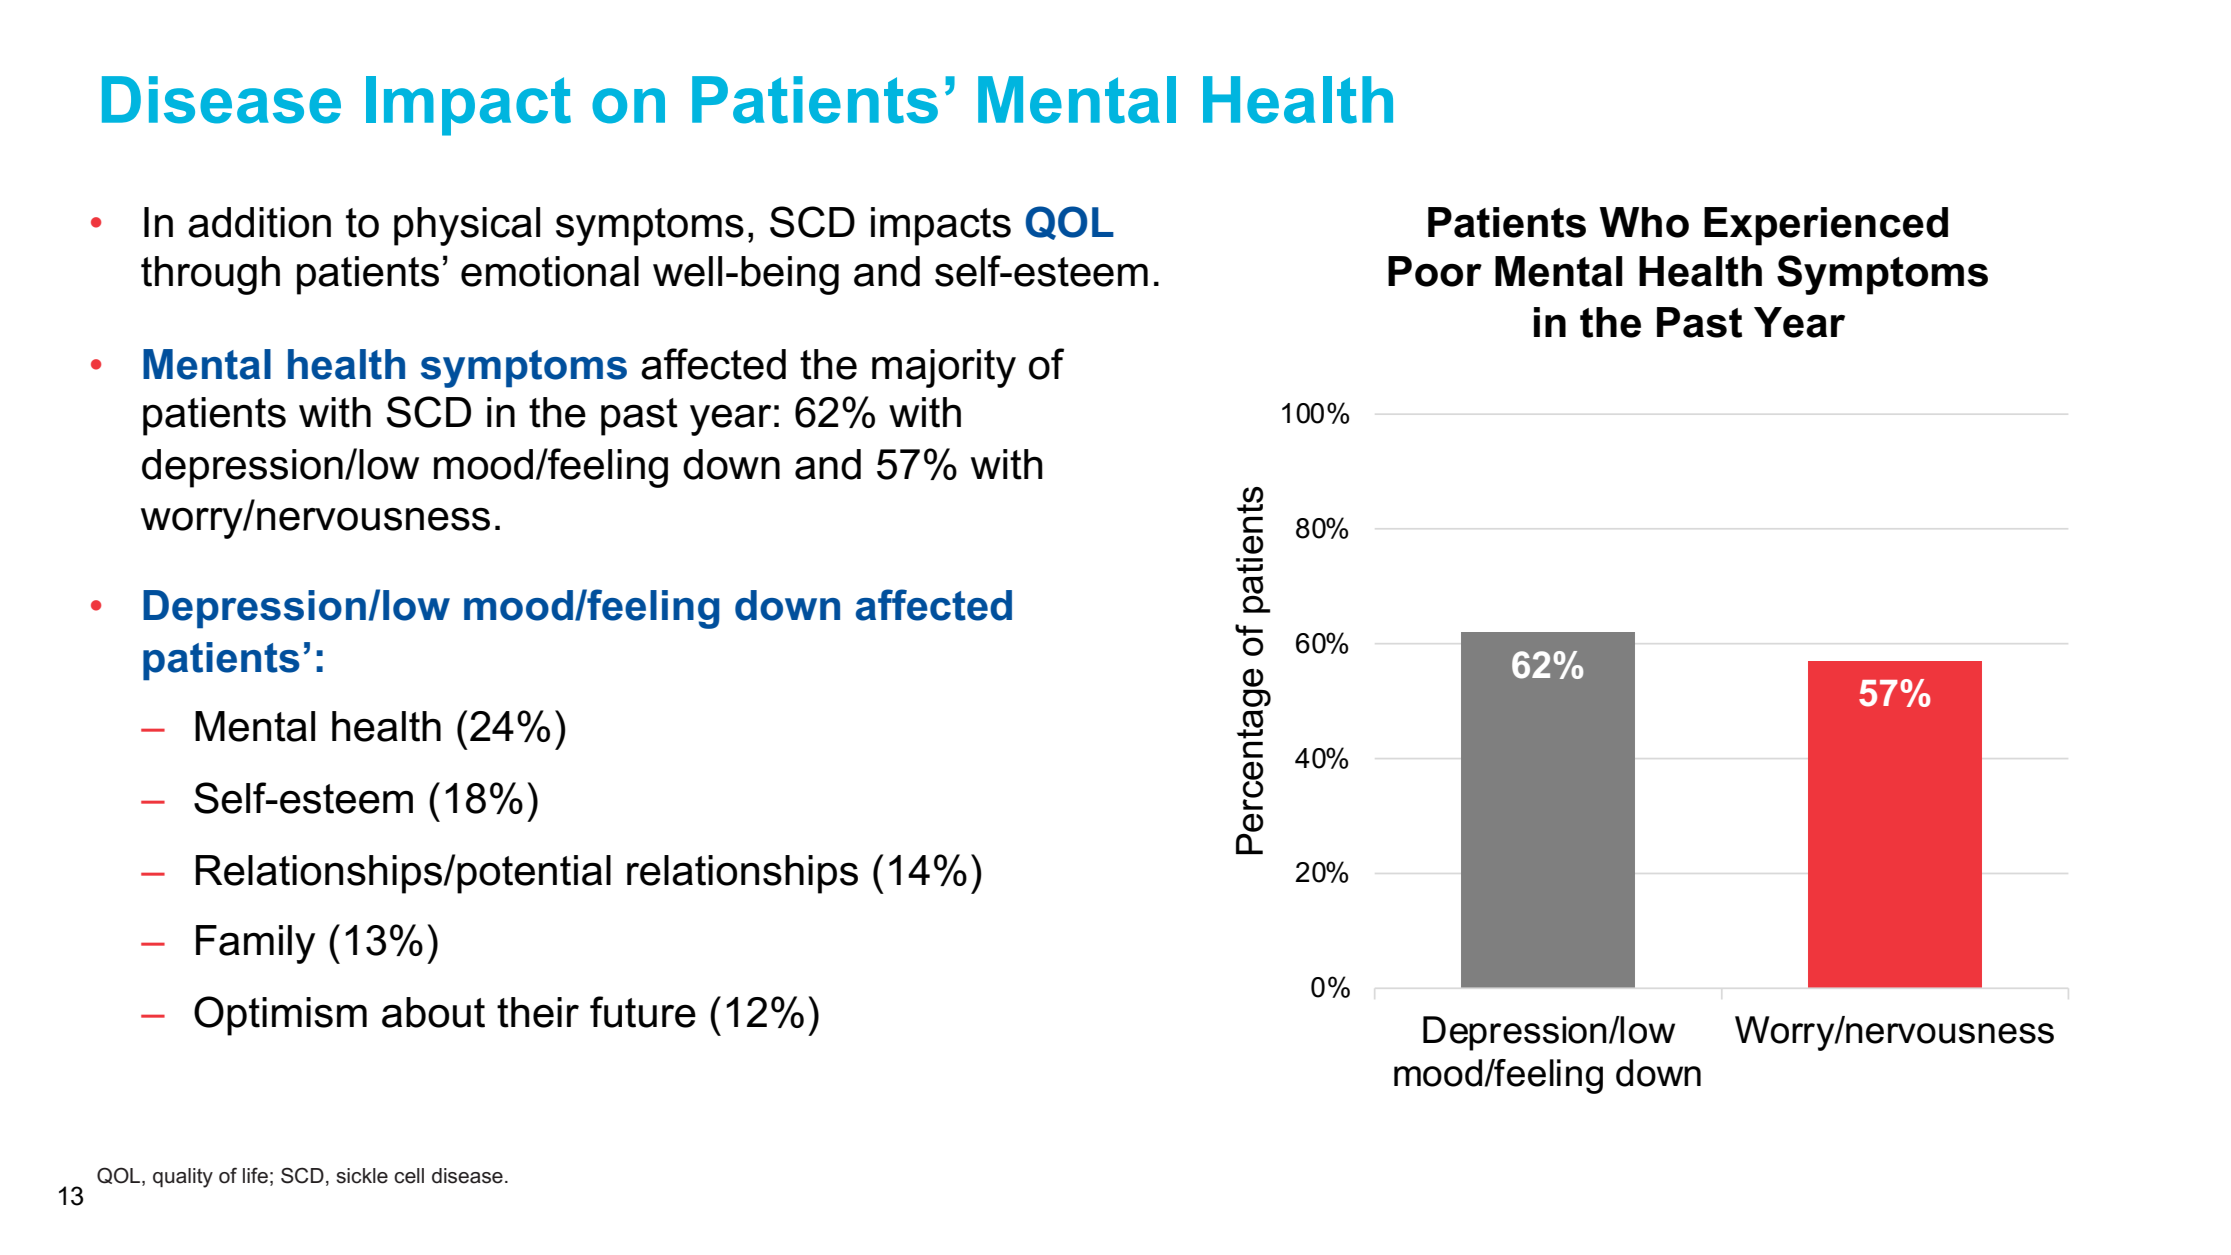 The height and width of the document is (1255, 2231). Describe the element at coordinates (1435, 271) in the document. I see `Poor` at that location.
